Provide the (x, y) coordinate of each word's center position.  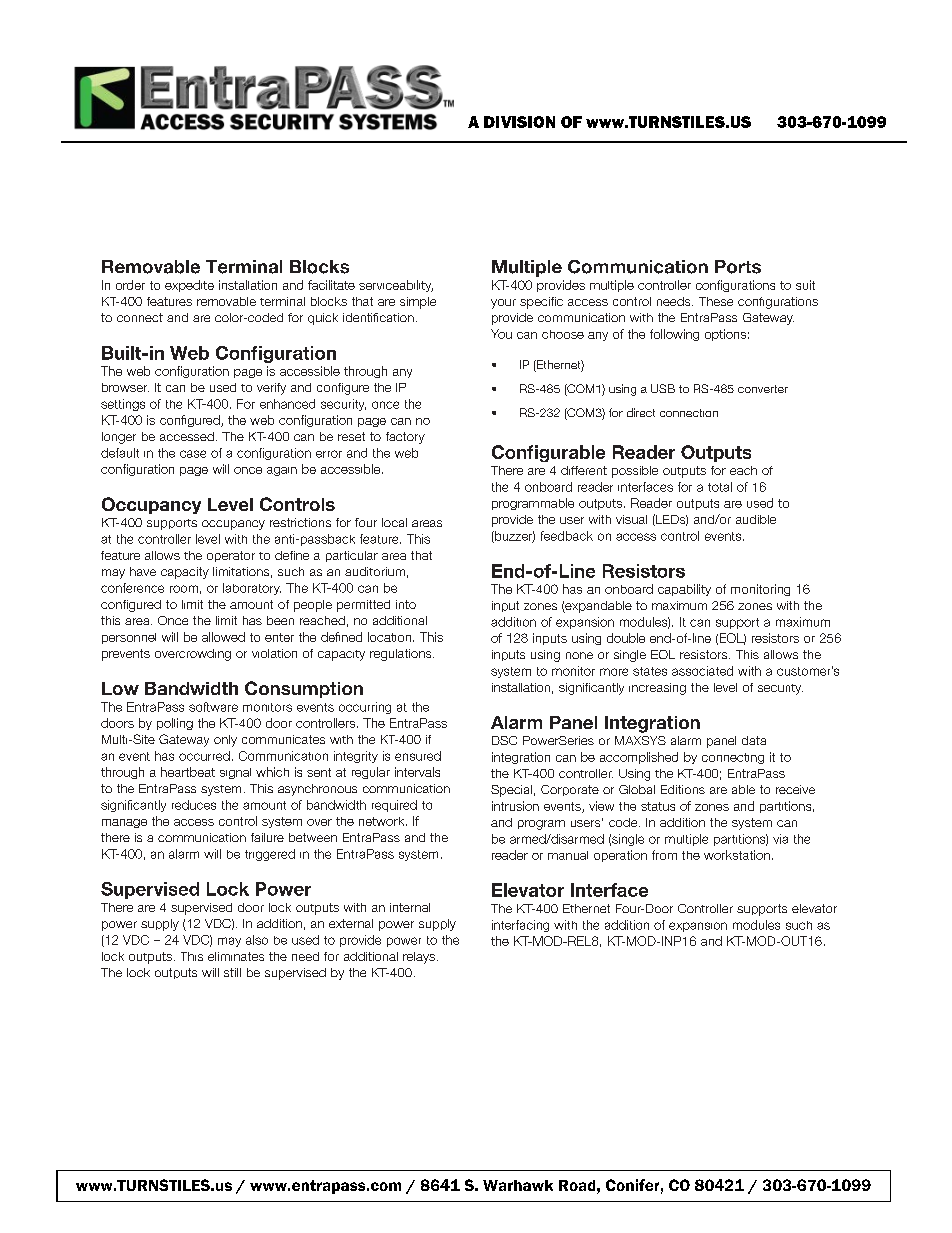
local (394, 522)
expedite (189, 286)
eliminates (236, 956)
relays (420, 958)
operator (231, 556)
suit (805, 285)
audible (756, 519)
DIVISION (519, 122)
